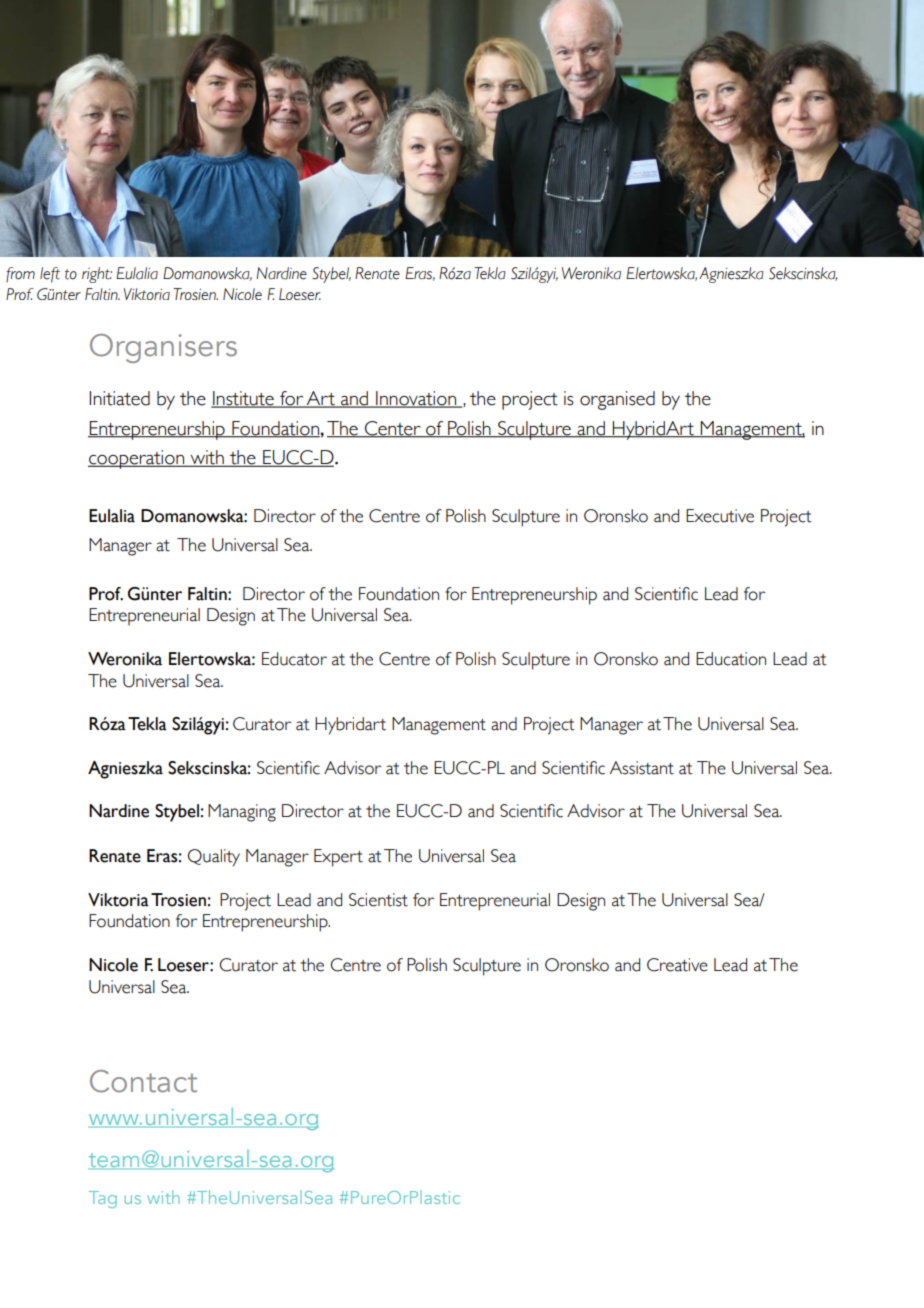 Image resolution: width=924 pixels, height=1308 pixels. I want to click on Innovation, so click(416, 399).
